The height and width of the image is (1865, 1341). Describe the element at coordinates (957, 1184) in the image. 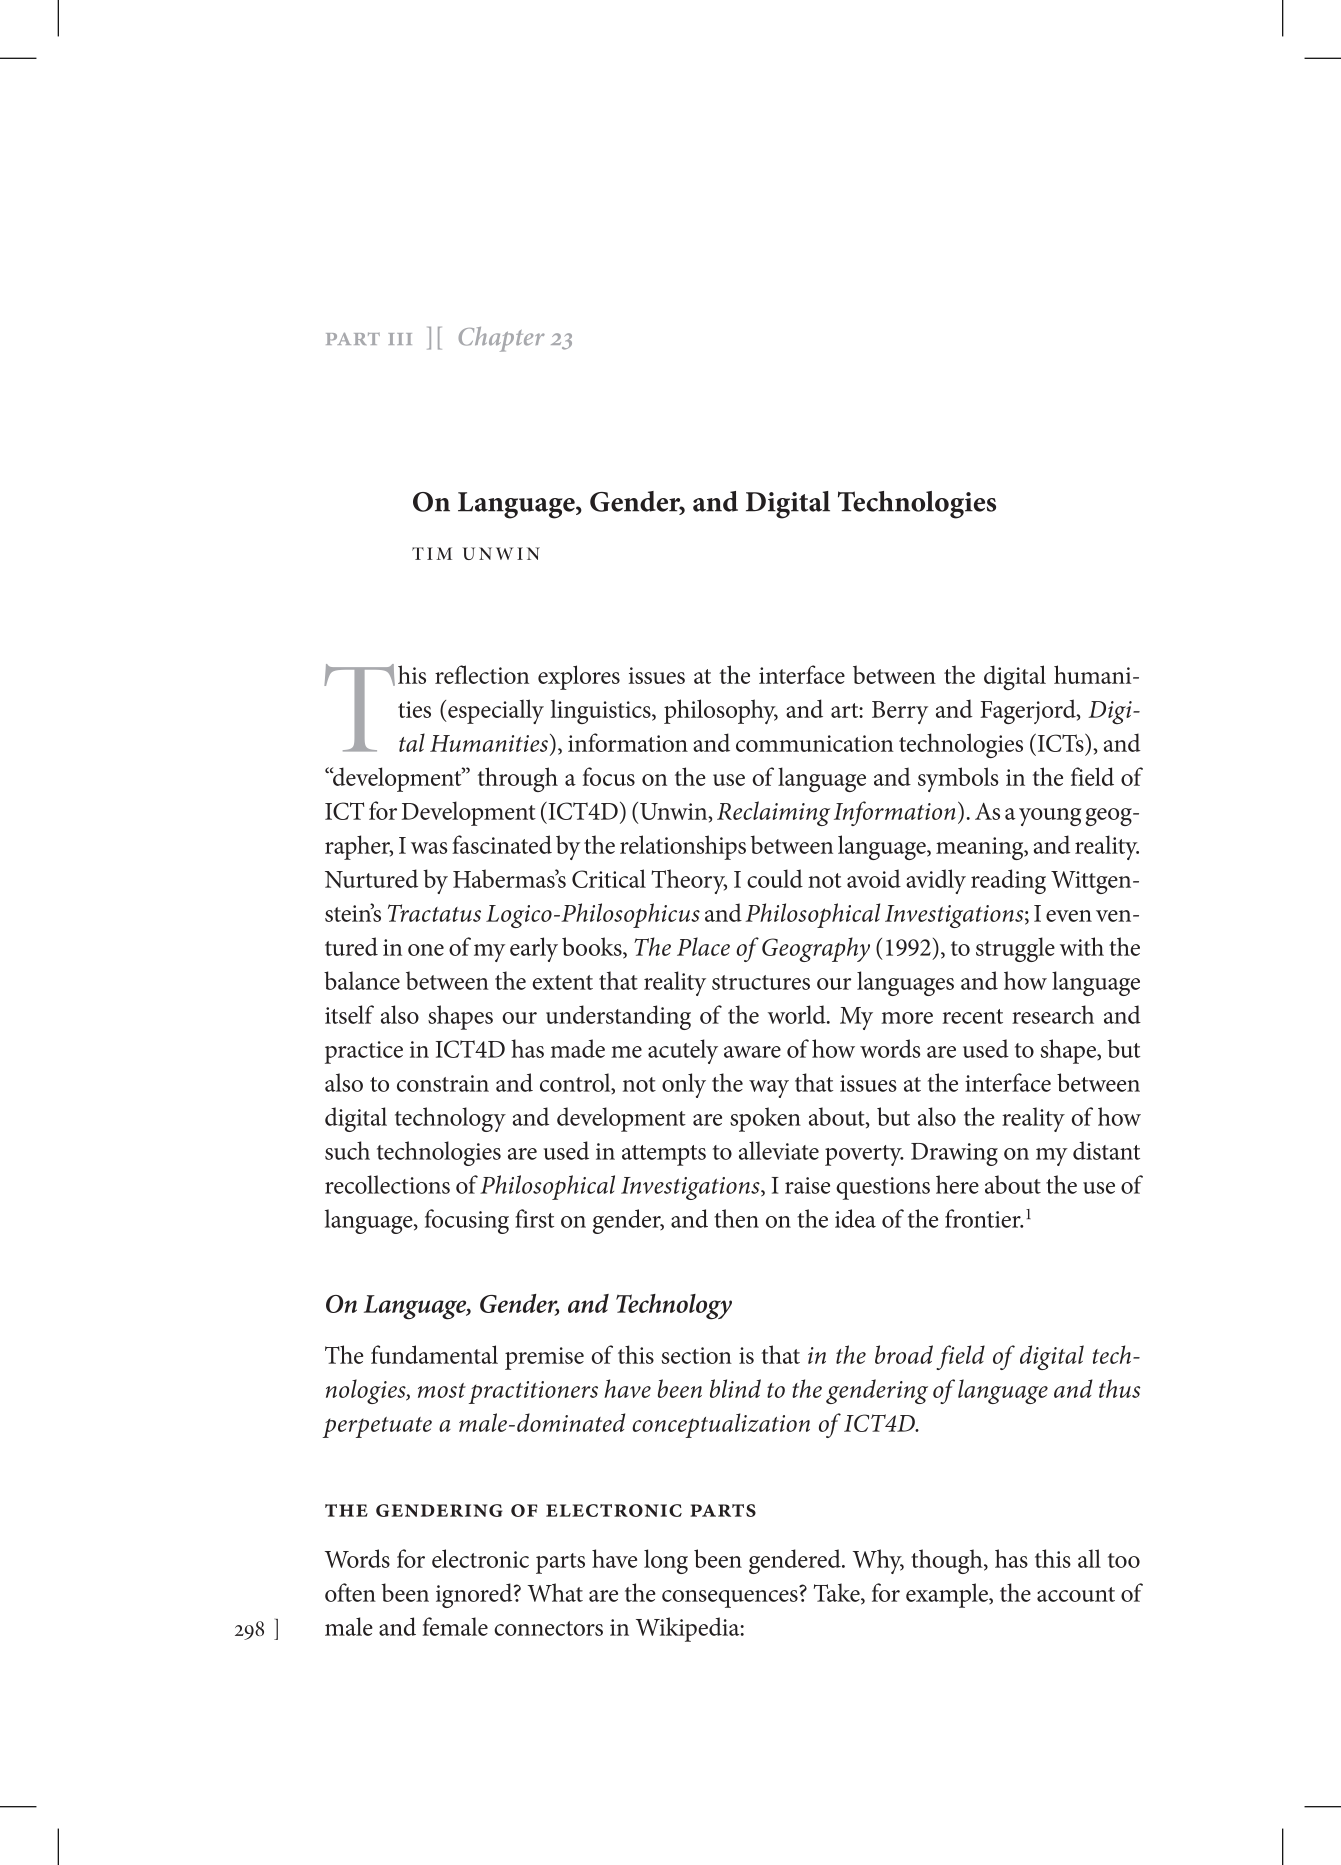

I see `here` at that location.
